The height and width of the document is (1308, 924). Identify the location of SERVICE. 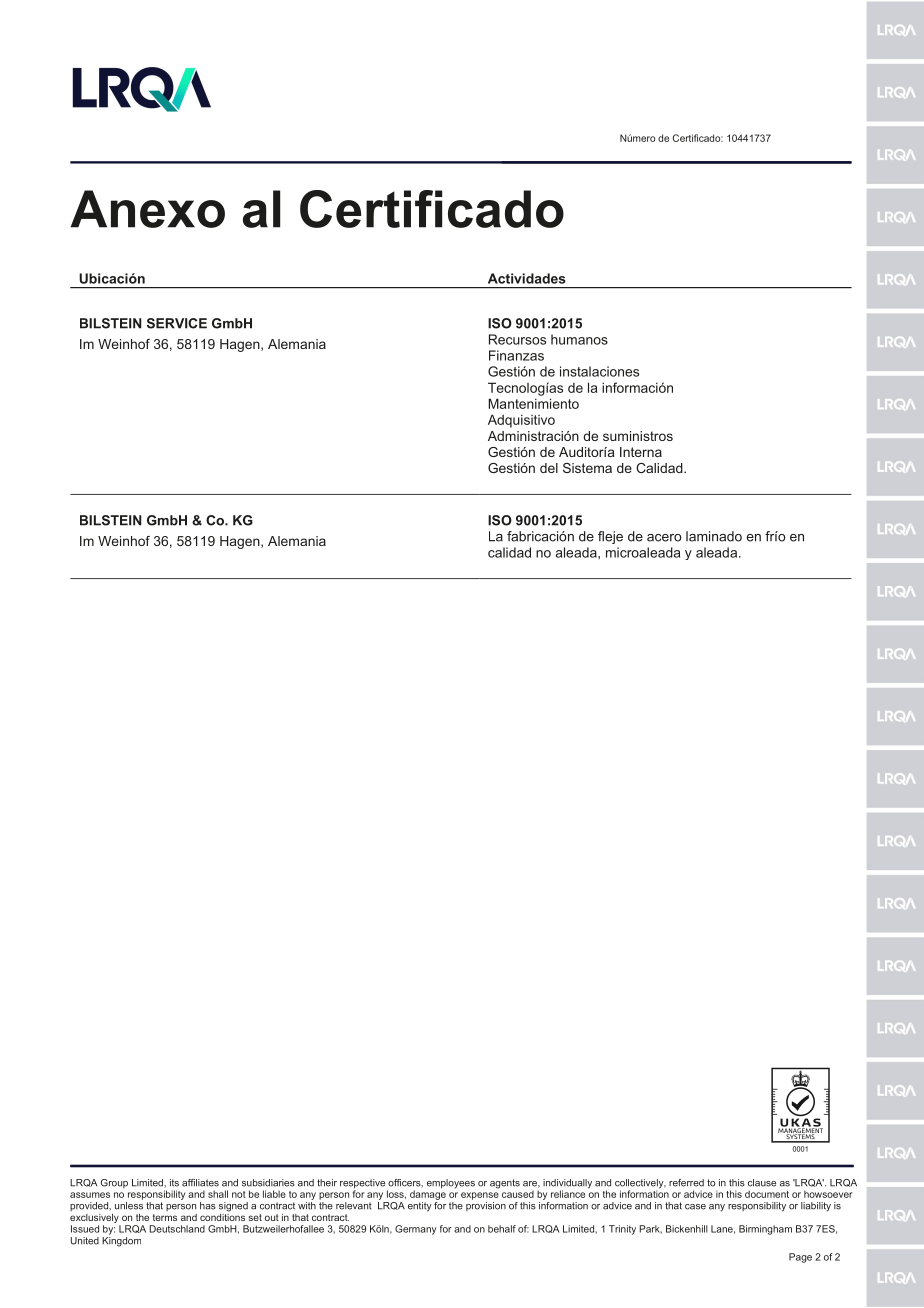
(177, 323).
